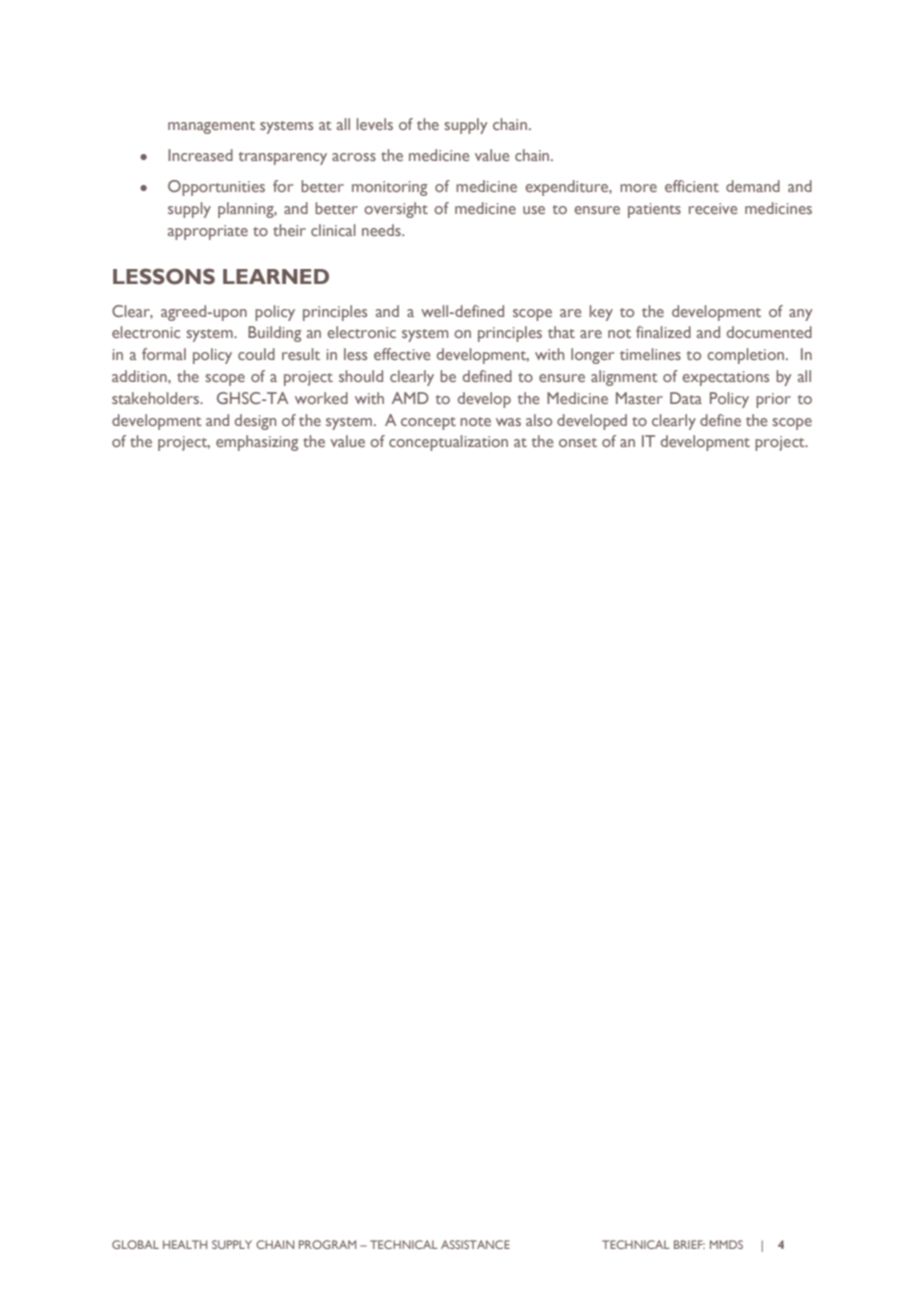 This page has width=924, height=1308. What do you see at coordinates (185, 1244) in the page?
I see `HEALTH` at bounding box center [185, 1244].
